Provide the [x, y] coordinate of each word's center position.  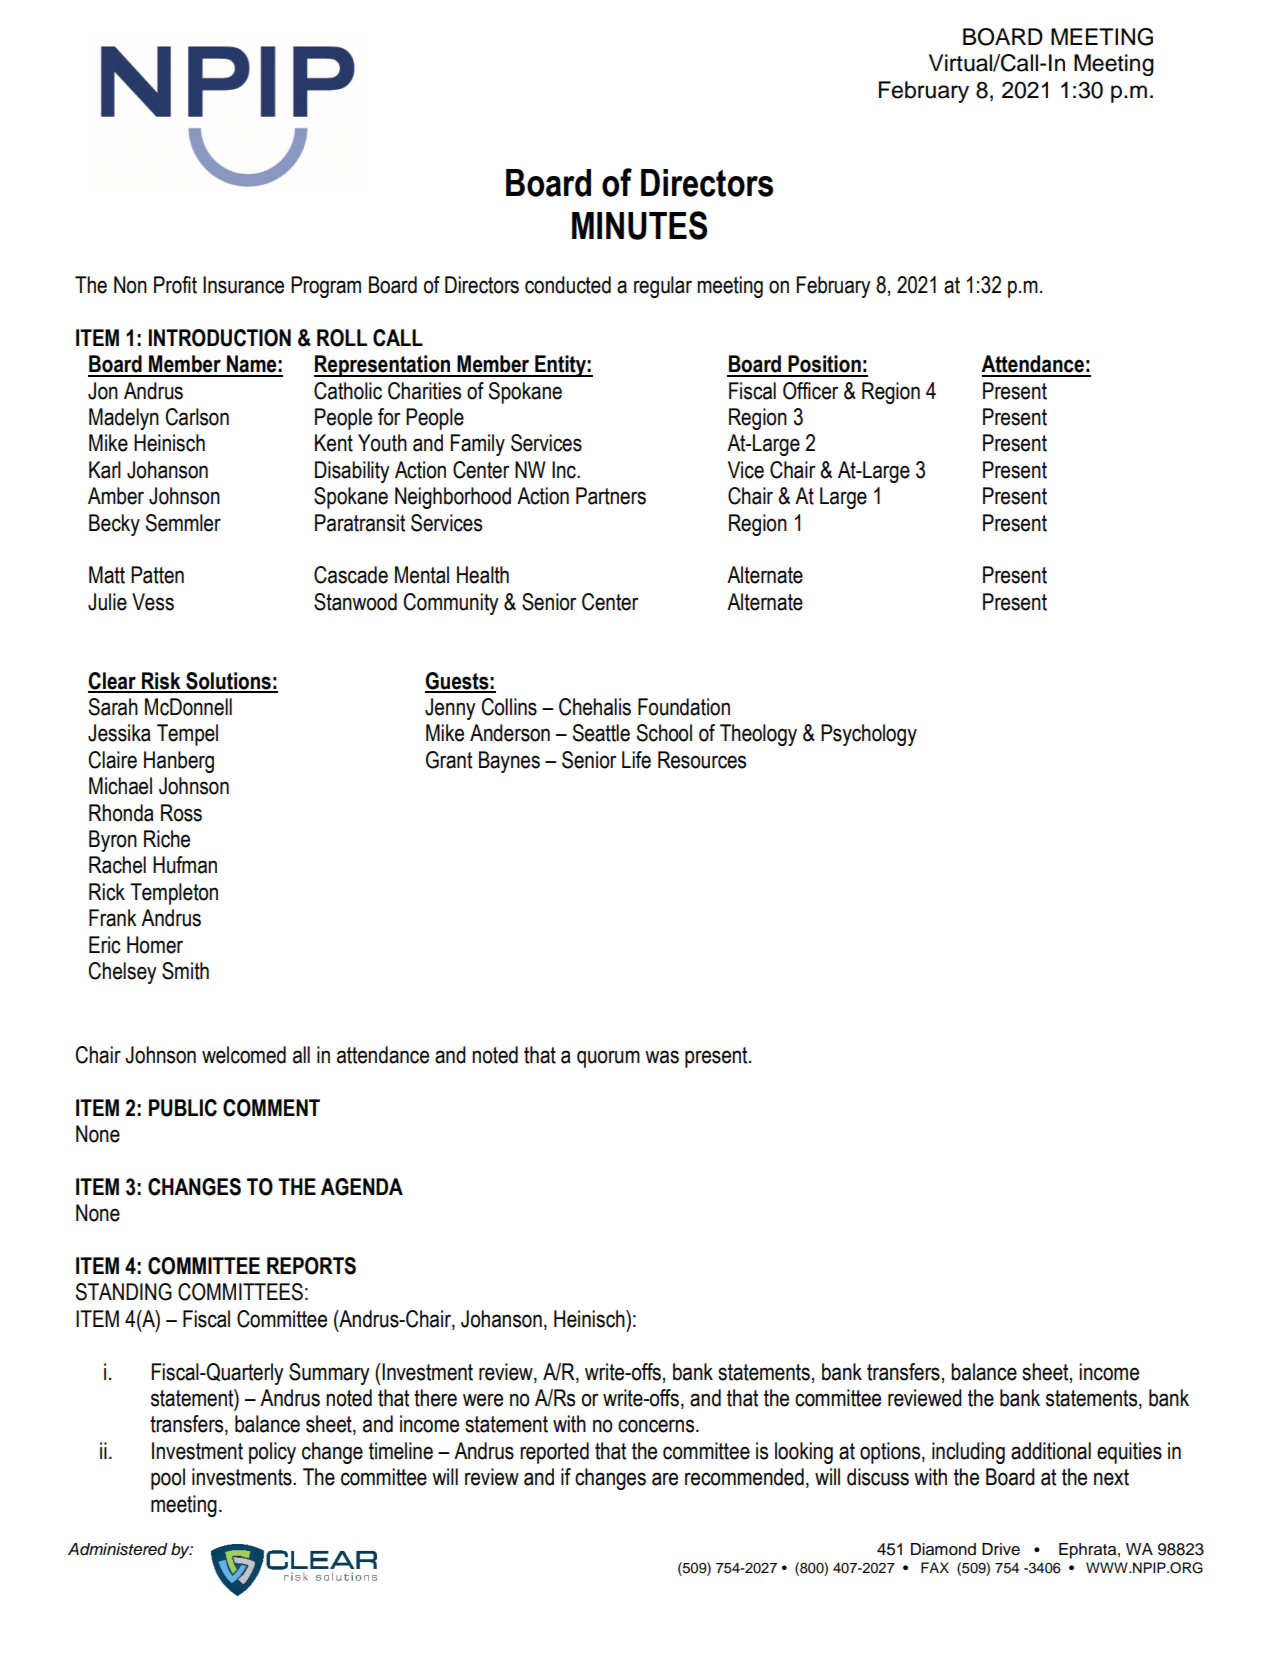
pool [168, 1479]
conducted [568, 285]
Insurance [243, 285]
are [665, 1479]
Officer [810, 391]
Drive [1001, 1549]
